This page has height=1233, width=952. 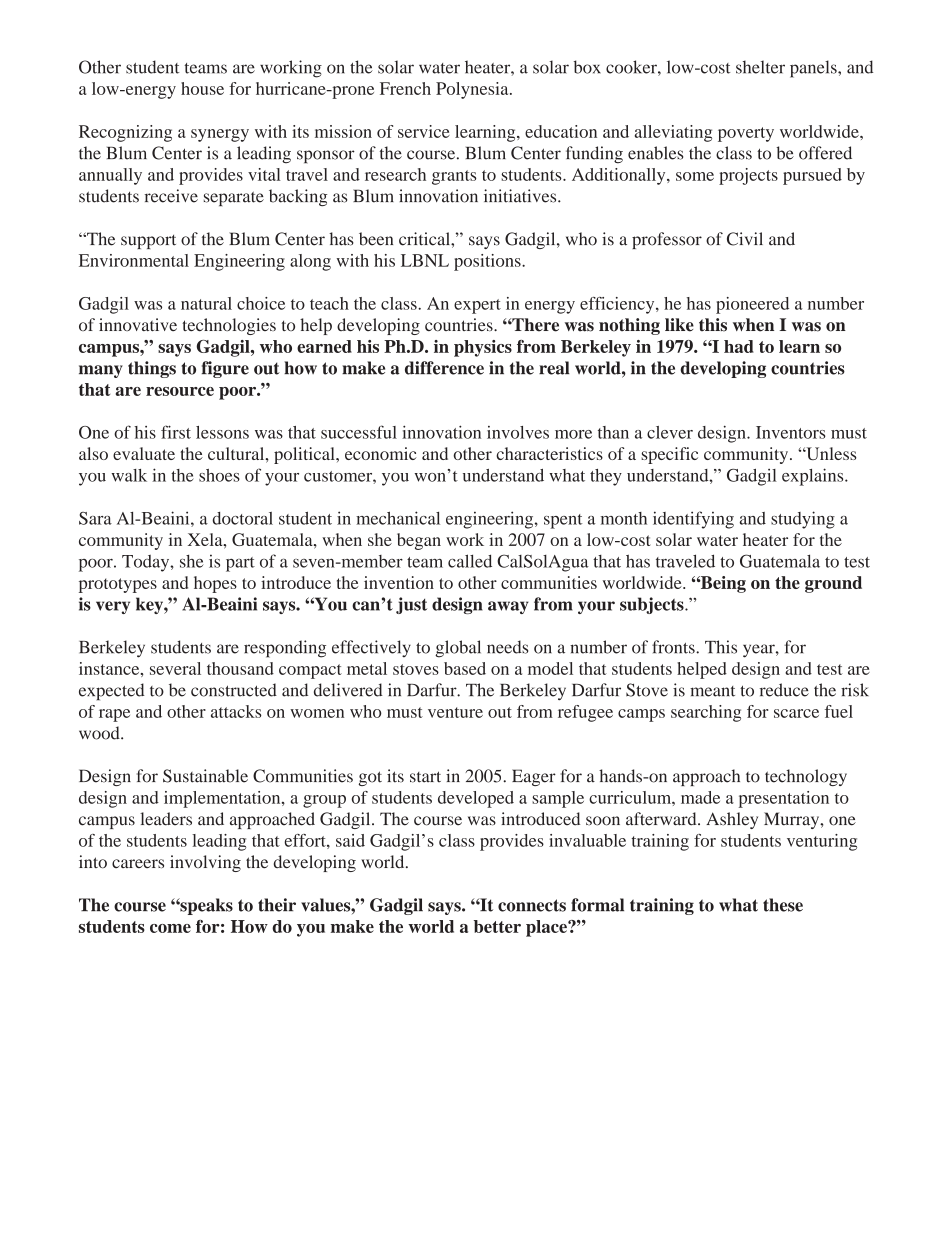 What do you see at coordinates (398, 518) in the page?
I see `mechanical` at bounding box center [398, 518].
